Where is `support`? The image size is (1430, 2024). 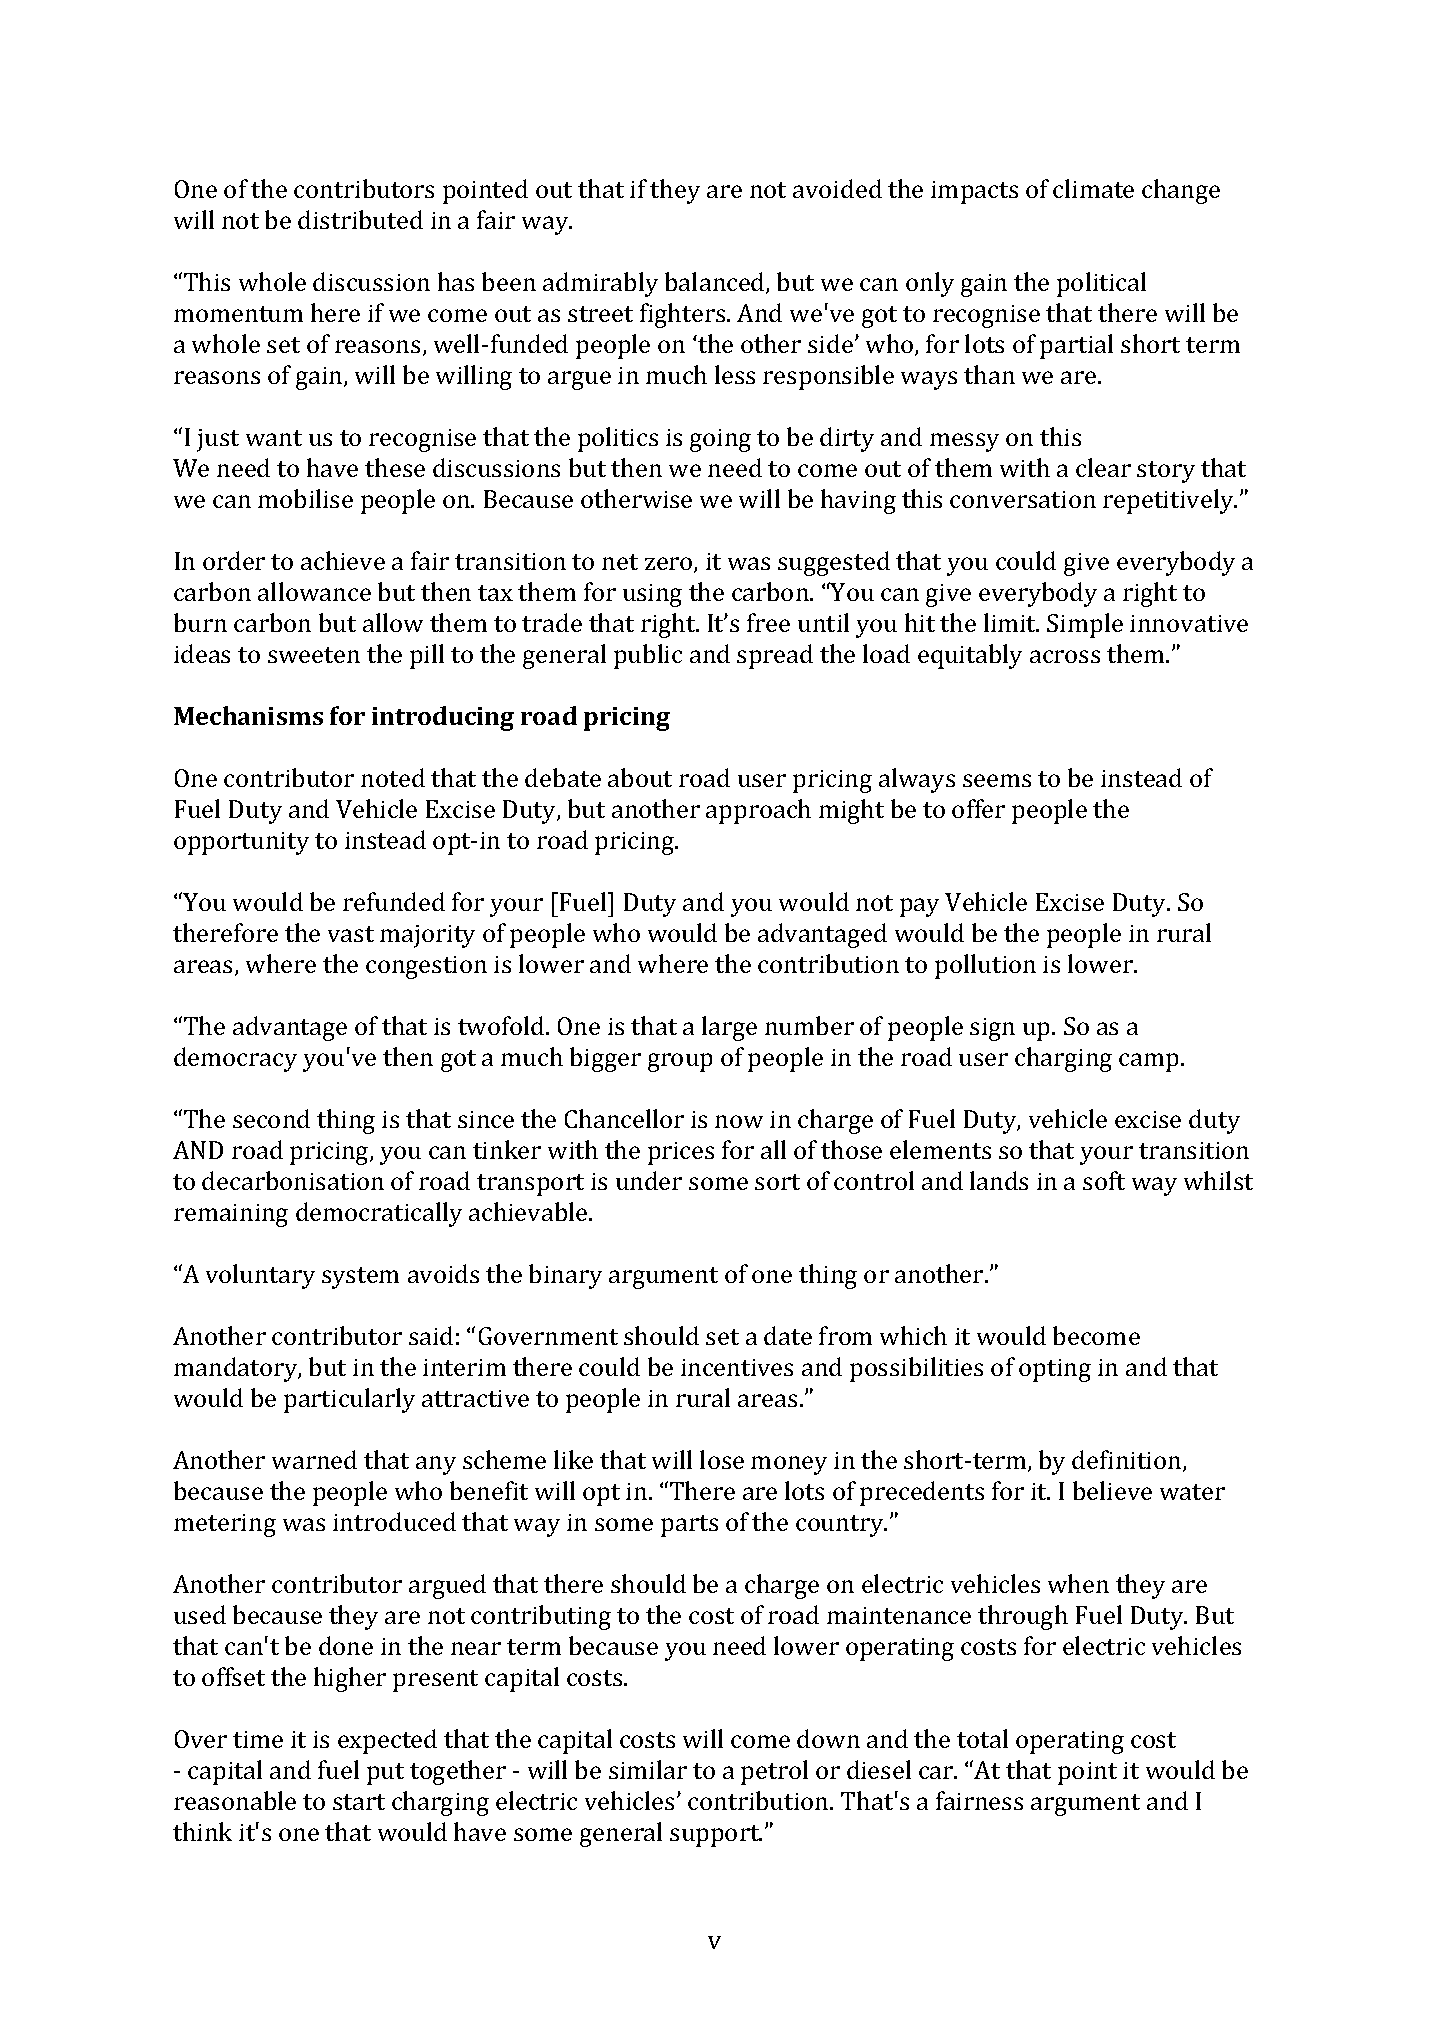 support is located at coordinates (716, 1836).
